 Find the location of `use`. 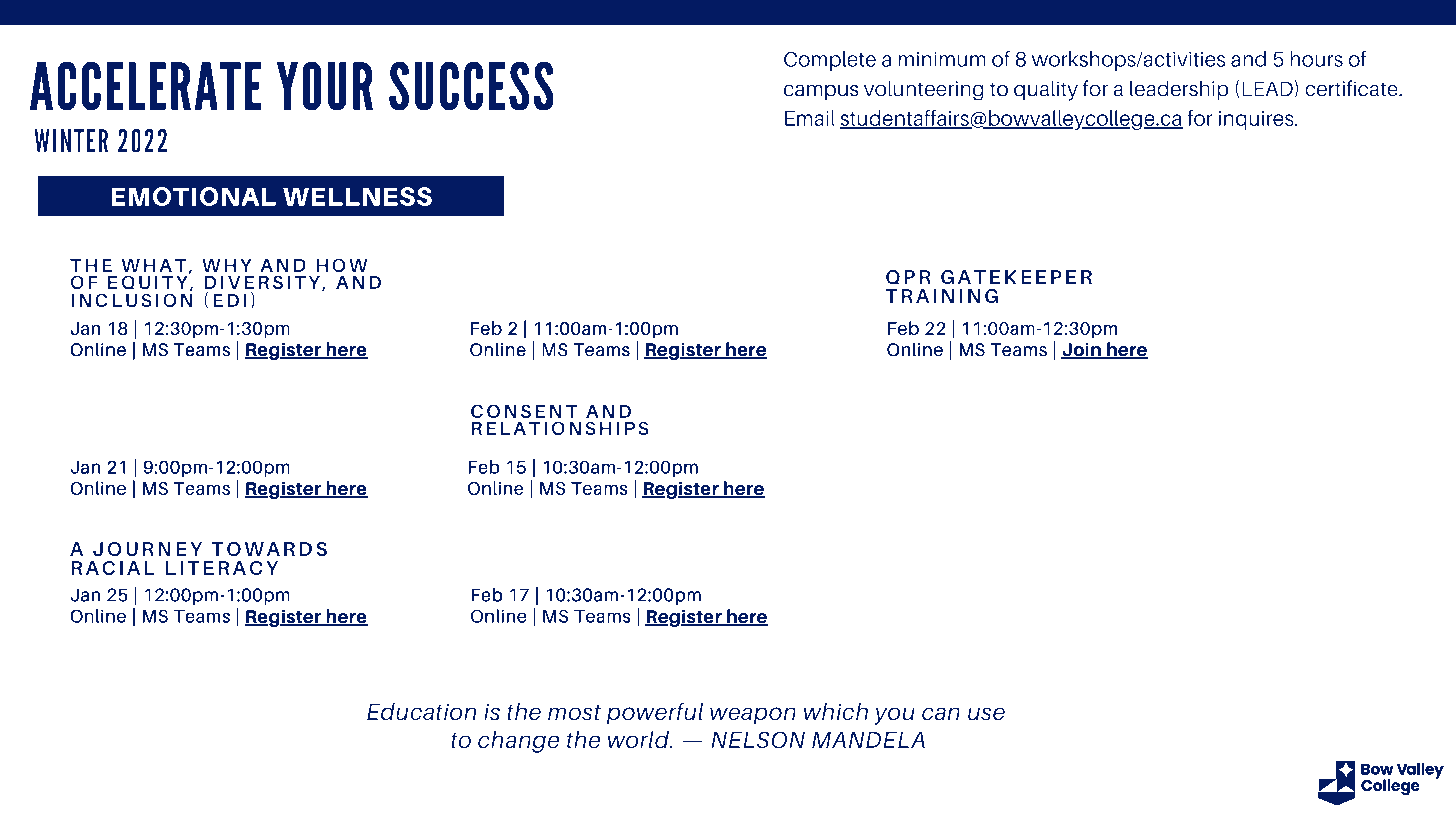

use is located at coordinates (986, 714).
